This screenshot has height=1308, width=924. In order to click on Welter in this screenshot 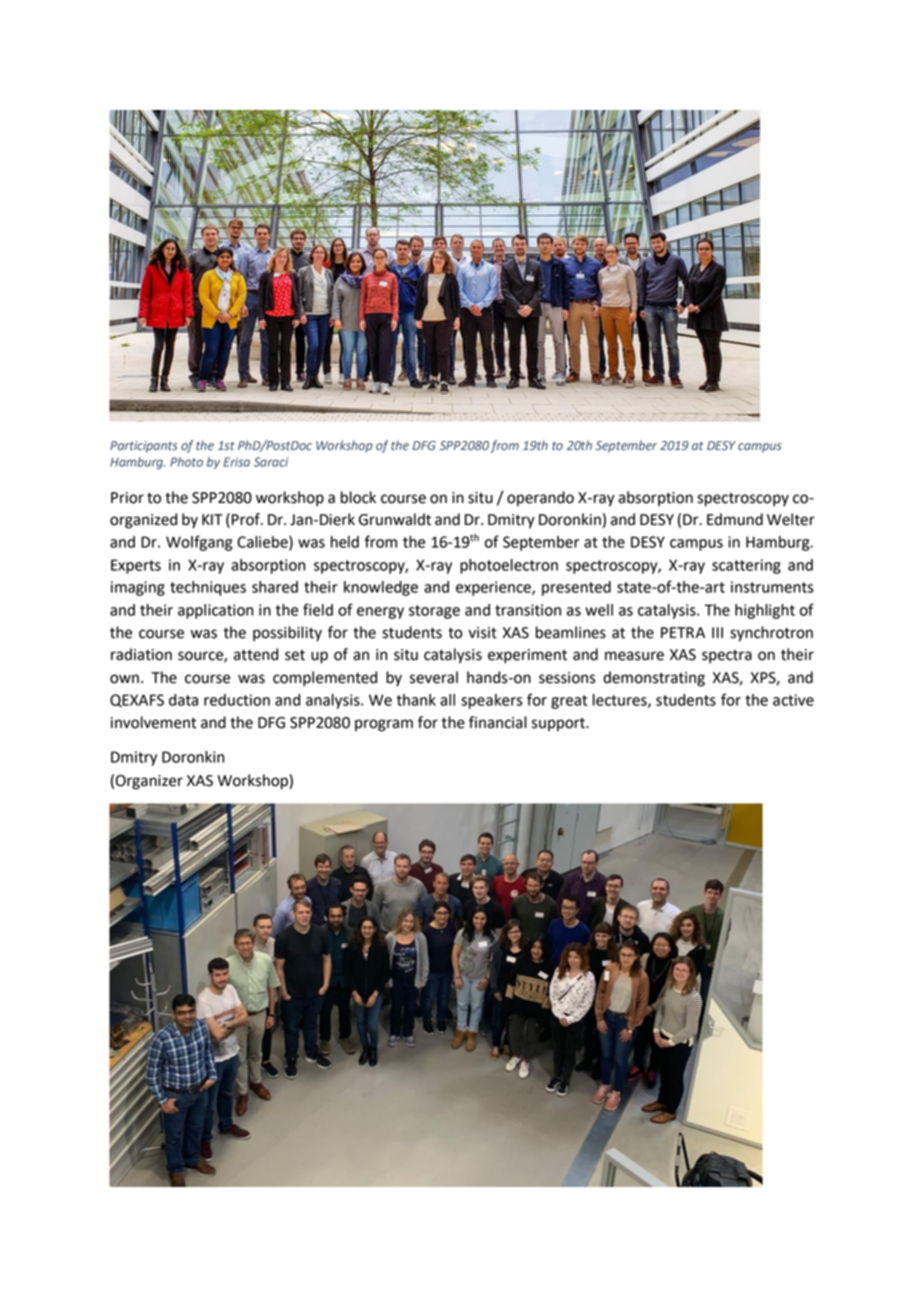, I will do `click(791, 519)`.
